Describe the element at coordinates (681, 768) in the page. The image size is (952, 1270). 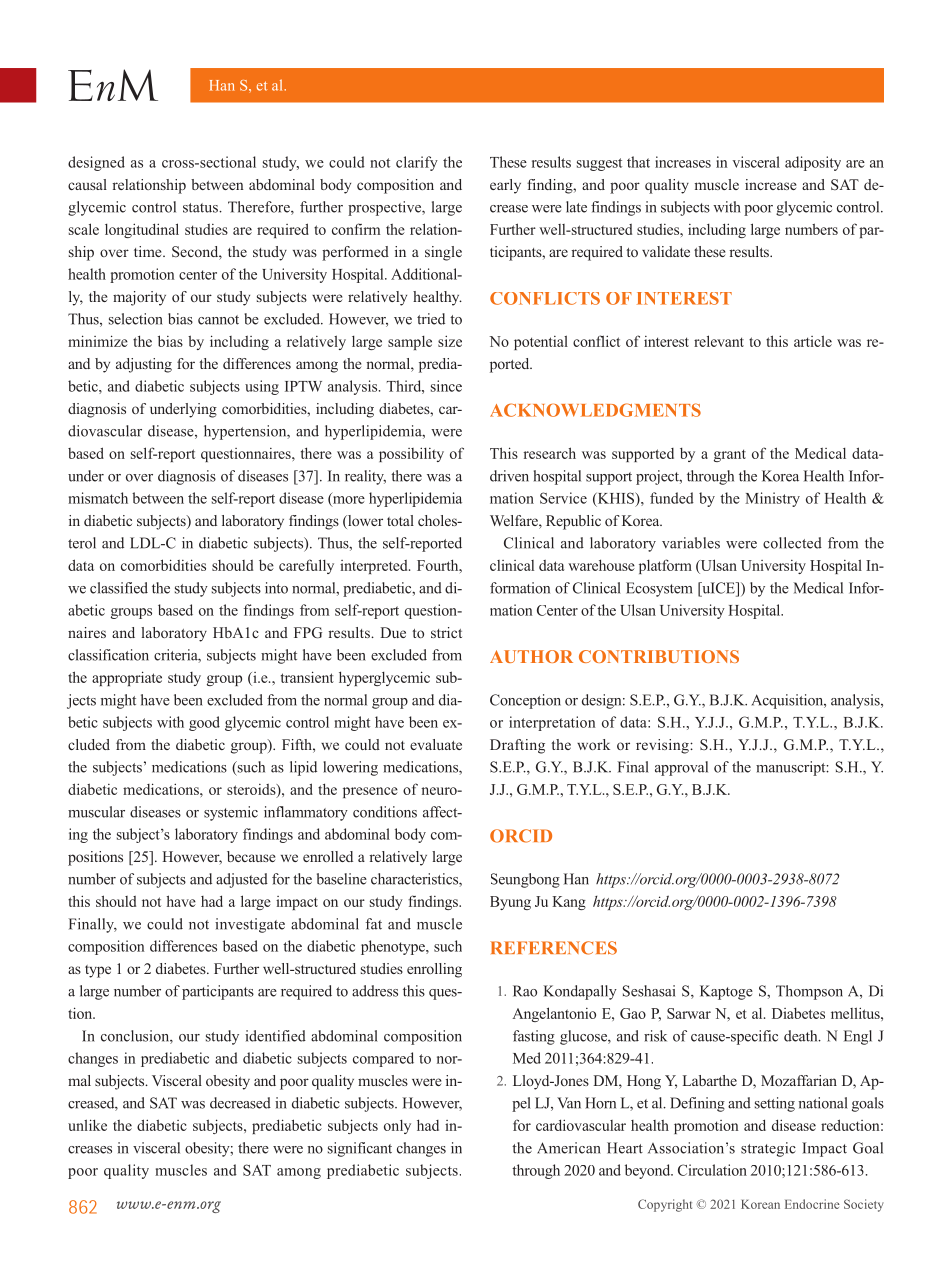
I see `approval` at that location.
